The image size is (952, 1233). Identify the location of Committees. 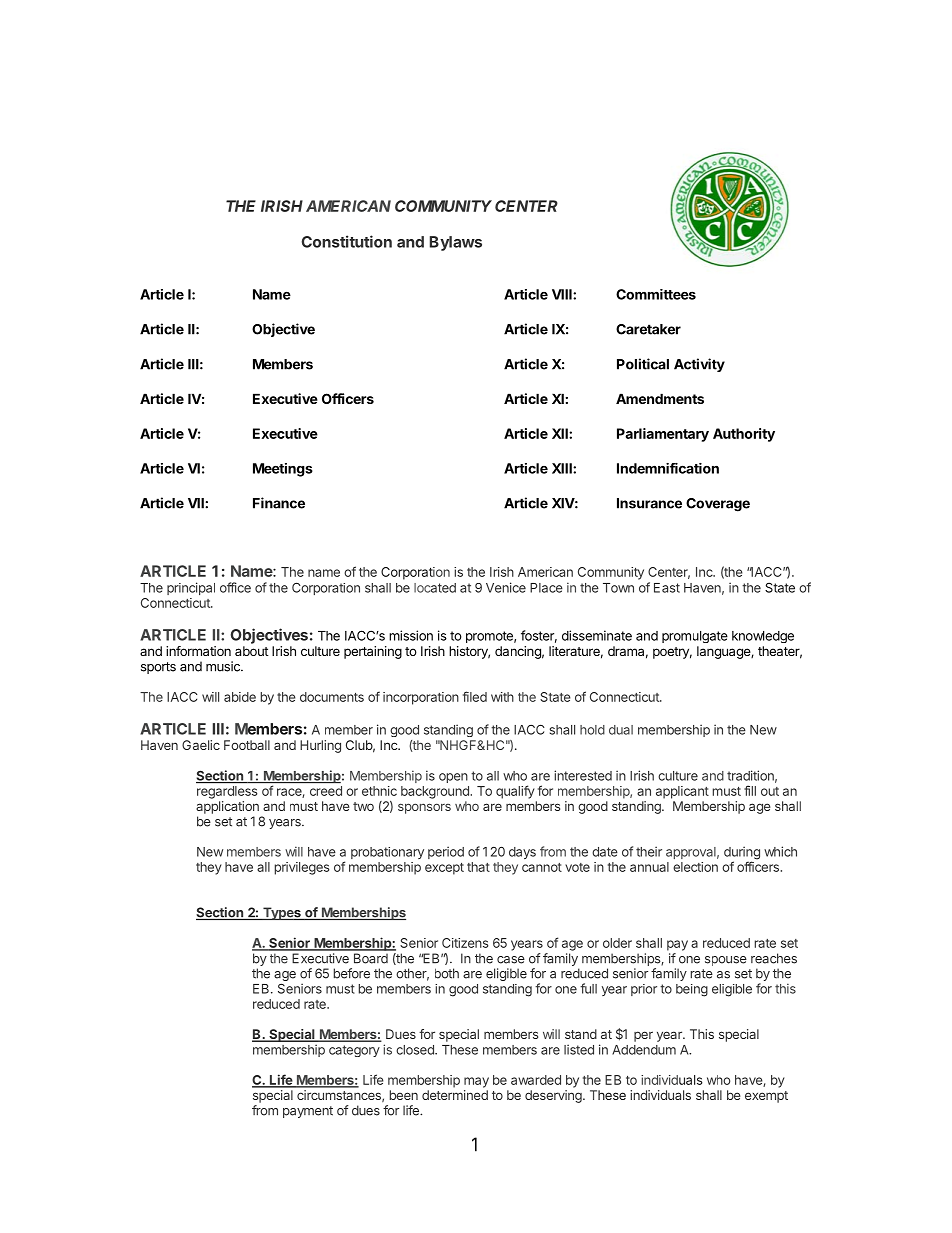
(656, 294).
